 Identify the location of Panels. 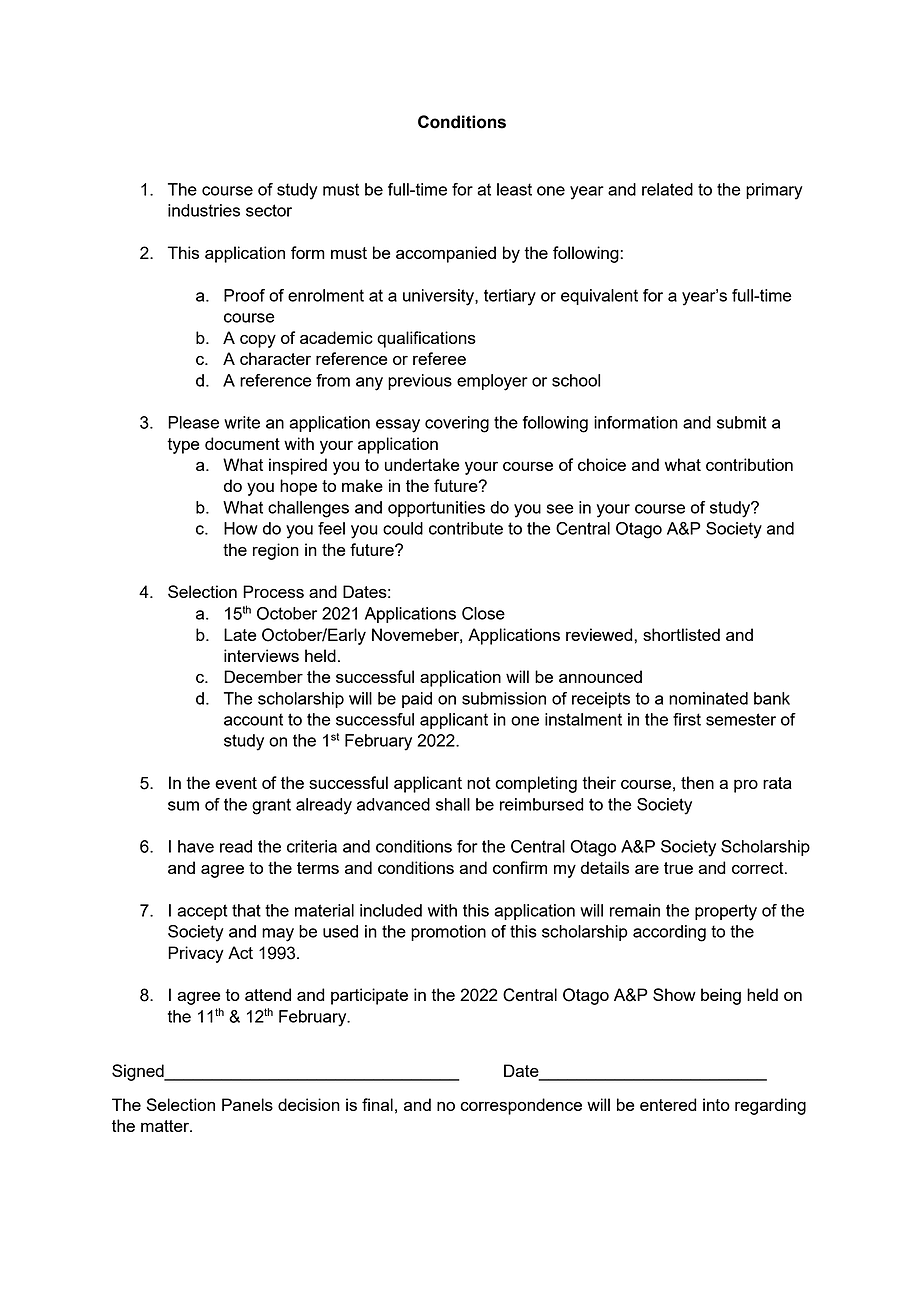
(247, 1104).
